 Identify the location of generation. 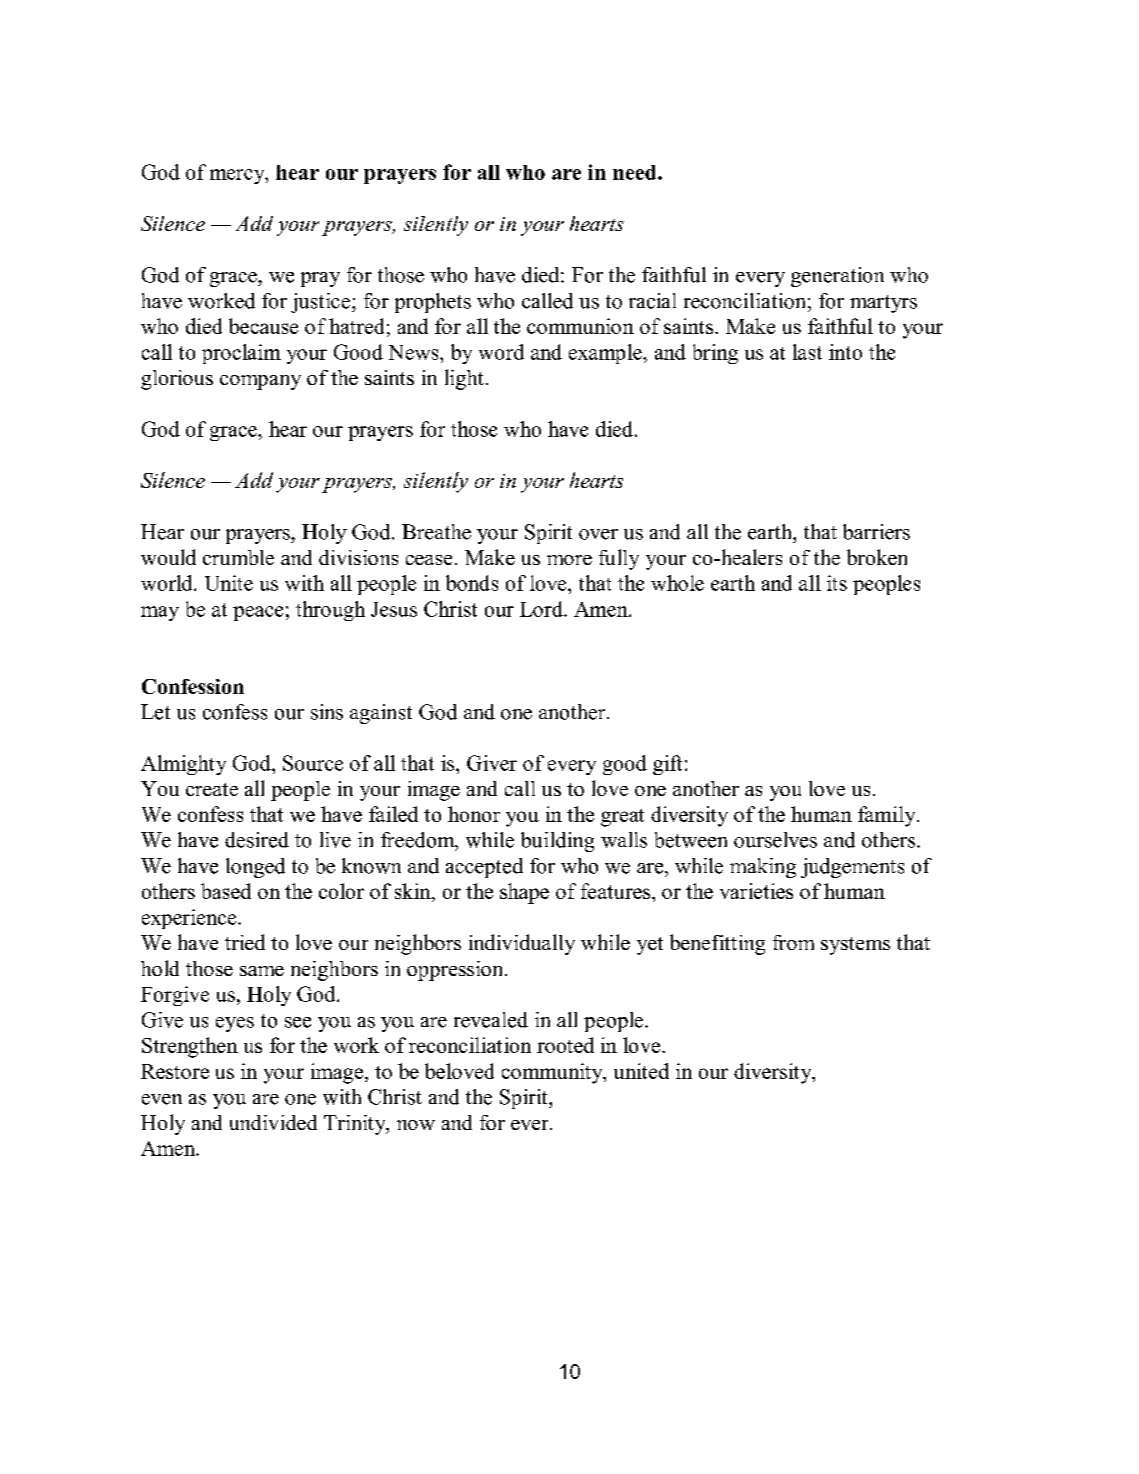
(837, 277).
